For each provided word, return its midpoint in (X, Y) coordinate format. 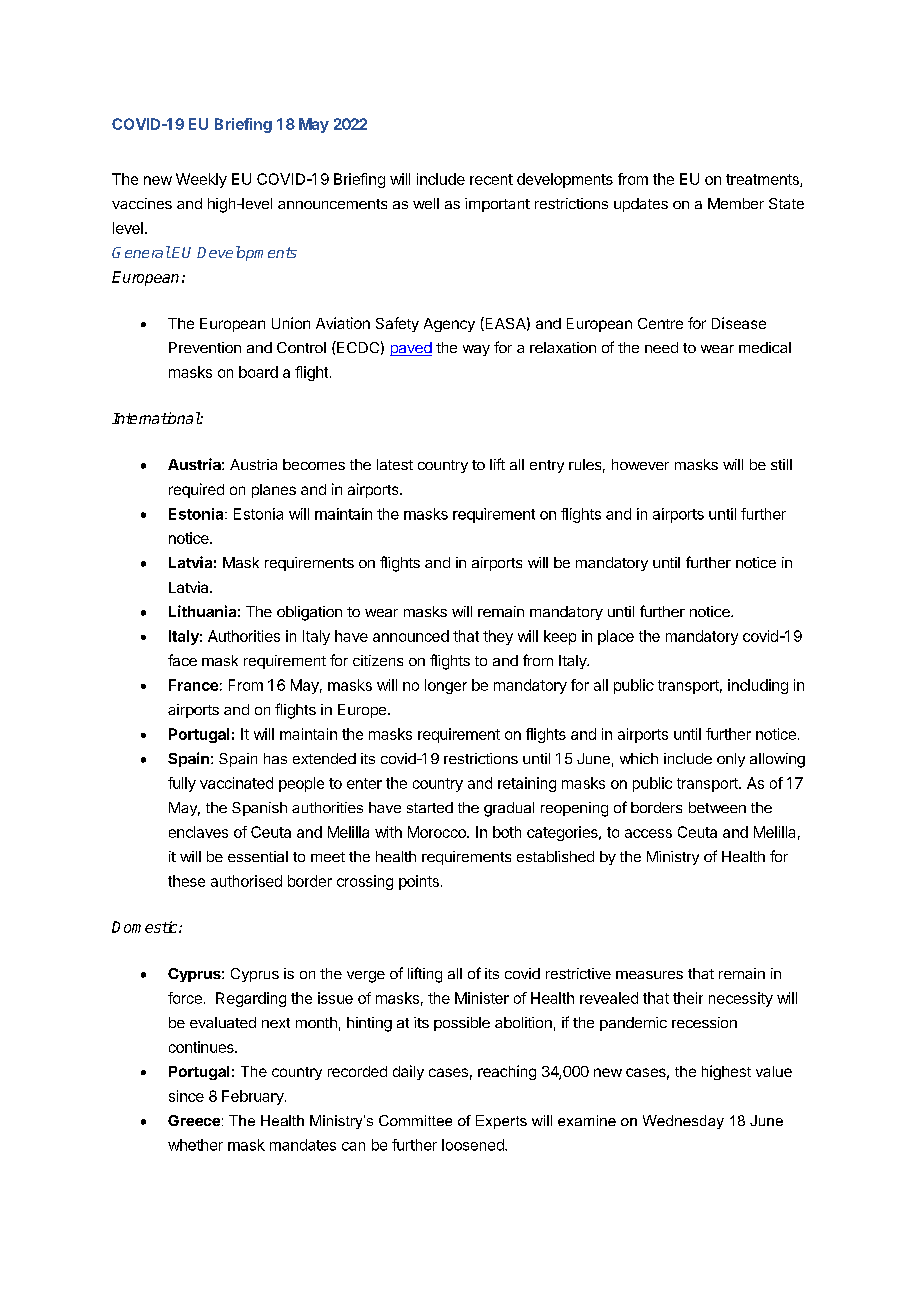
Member (736, 203)
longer (446, 686)
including (758, 686)
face (182, 660)
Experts (501, 1122)
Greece (194, 1120)
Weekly (201, 180)
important (497, 205)
